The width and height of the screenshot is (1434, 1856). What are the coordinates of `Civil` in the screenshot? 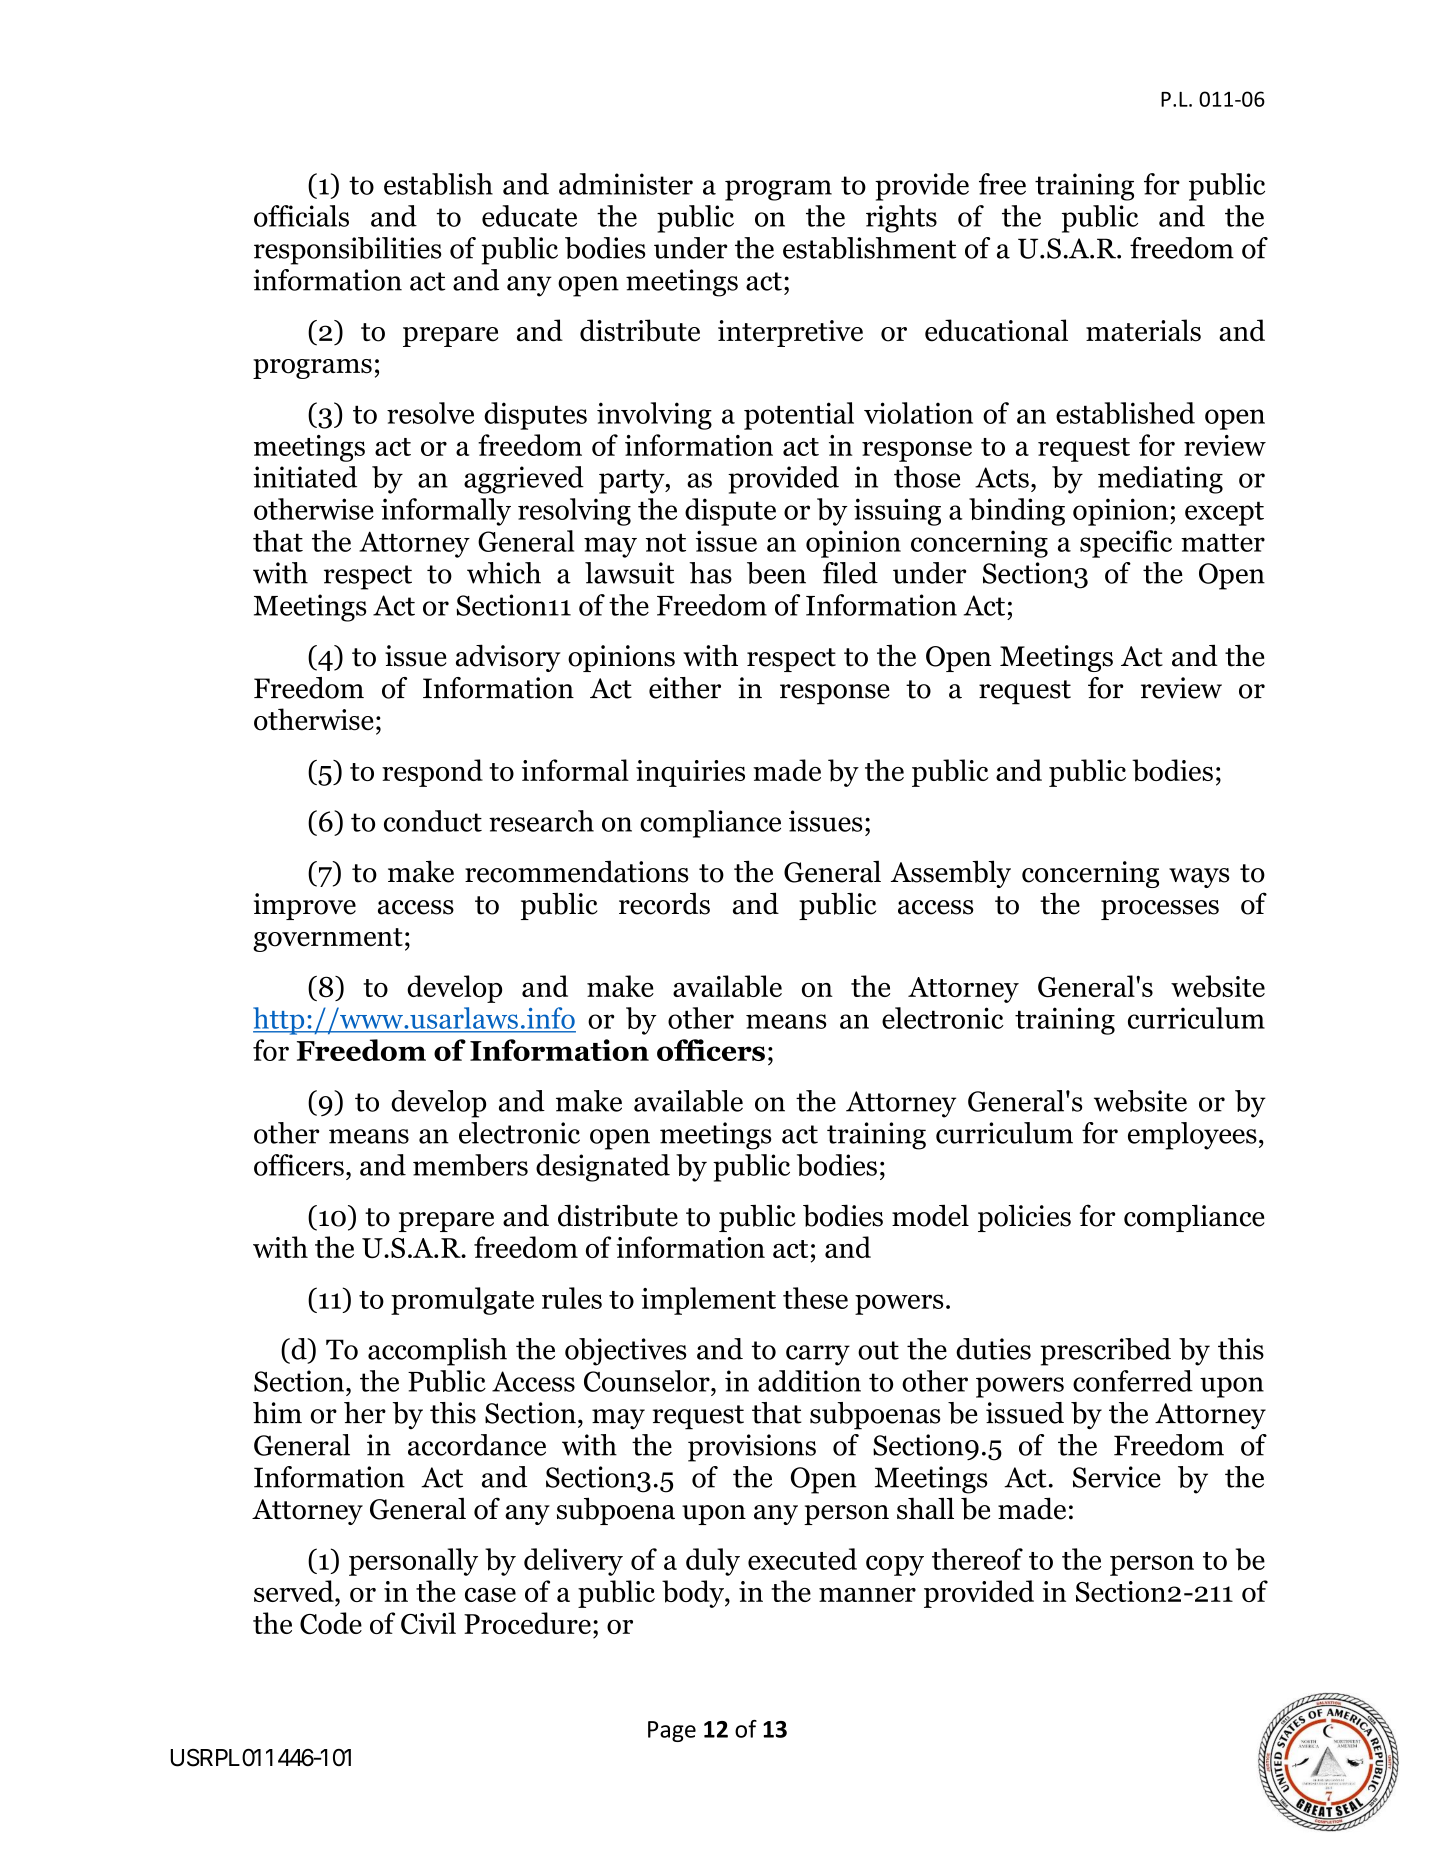 It's located at (428, 1623).
